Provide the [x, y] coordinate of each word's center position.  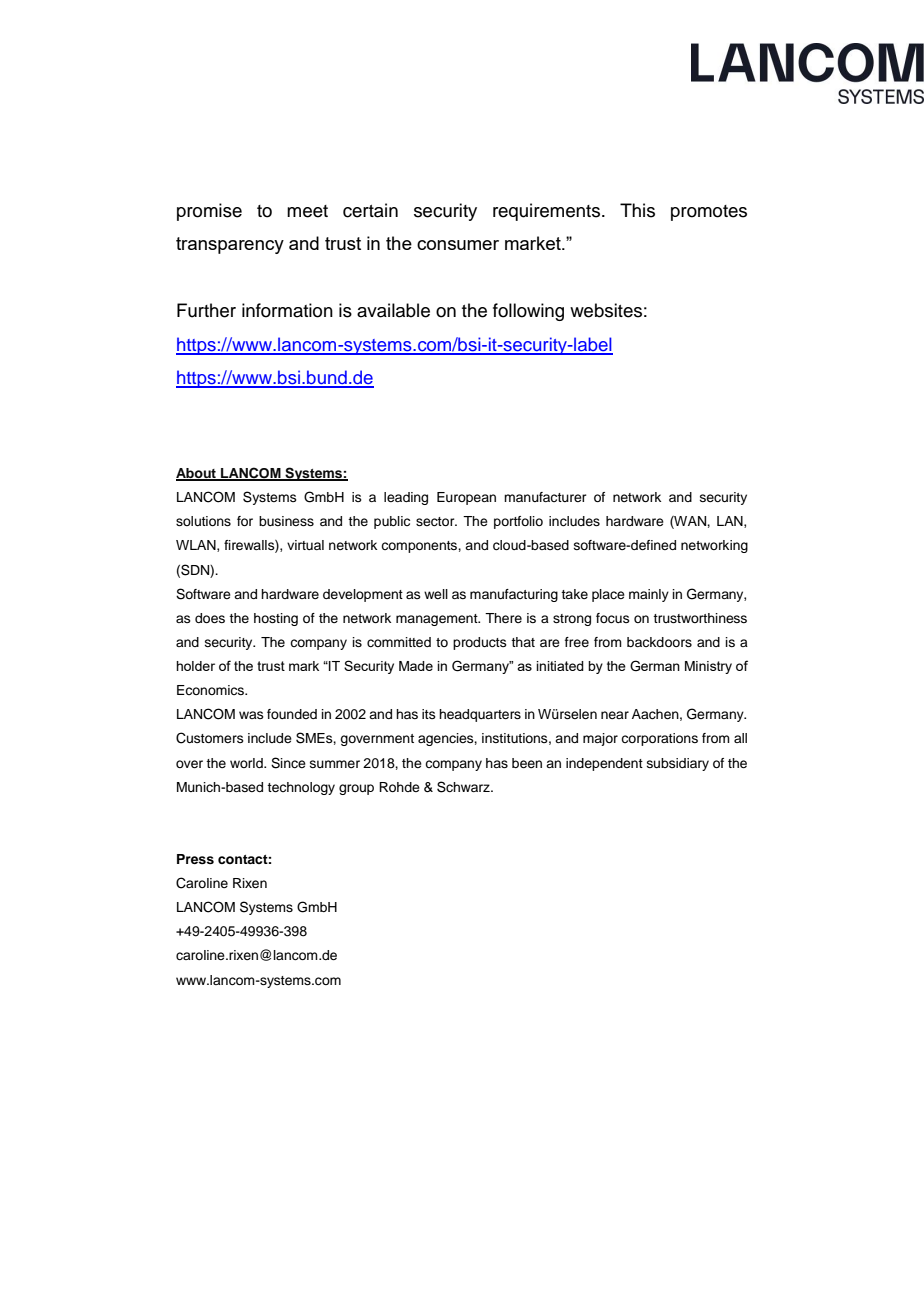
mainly [649, 595]
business [286, 521]
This [637, 210]
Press [195, 859]
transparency [230, 245]
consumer [458, 245]
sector [436, 522]
